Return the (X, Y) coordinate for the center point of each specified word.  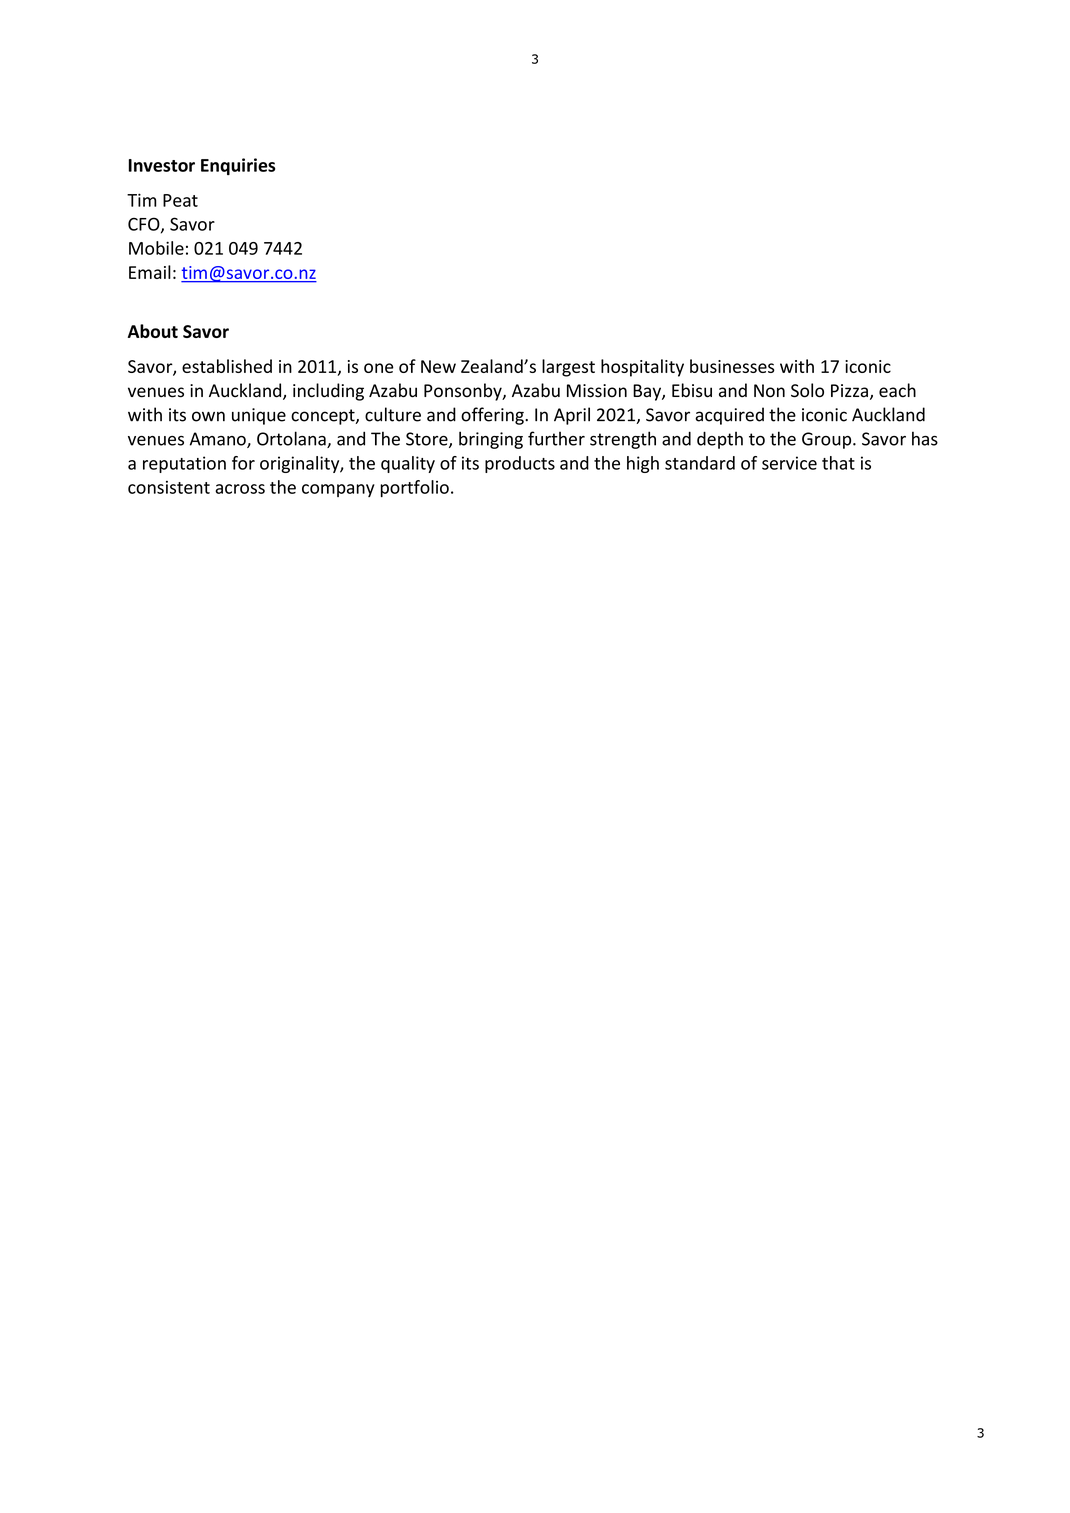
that (838, 463)
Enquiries (238, 166)
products (520, 464)
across (240, 489)
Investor (162, 165)
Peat (180, 200)
